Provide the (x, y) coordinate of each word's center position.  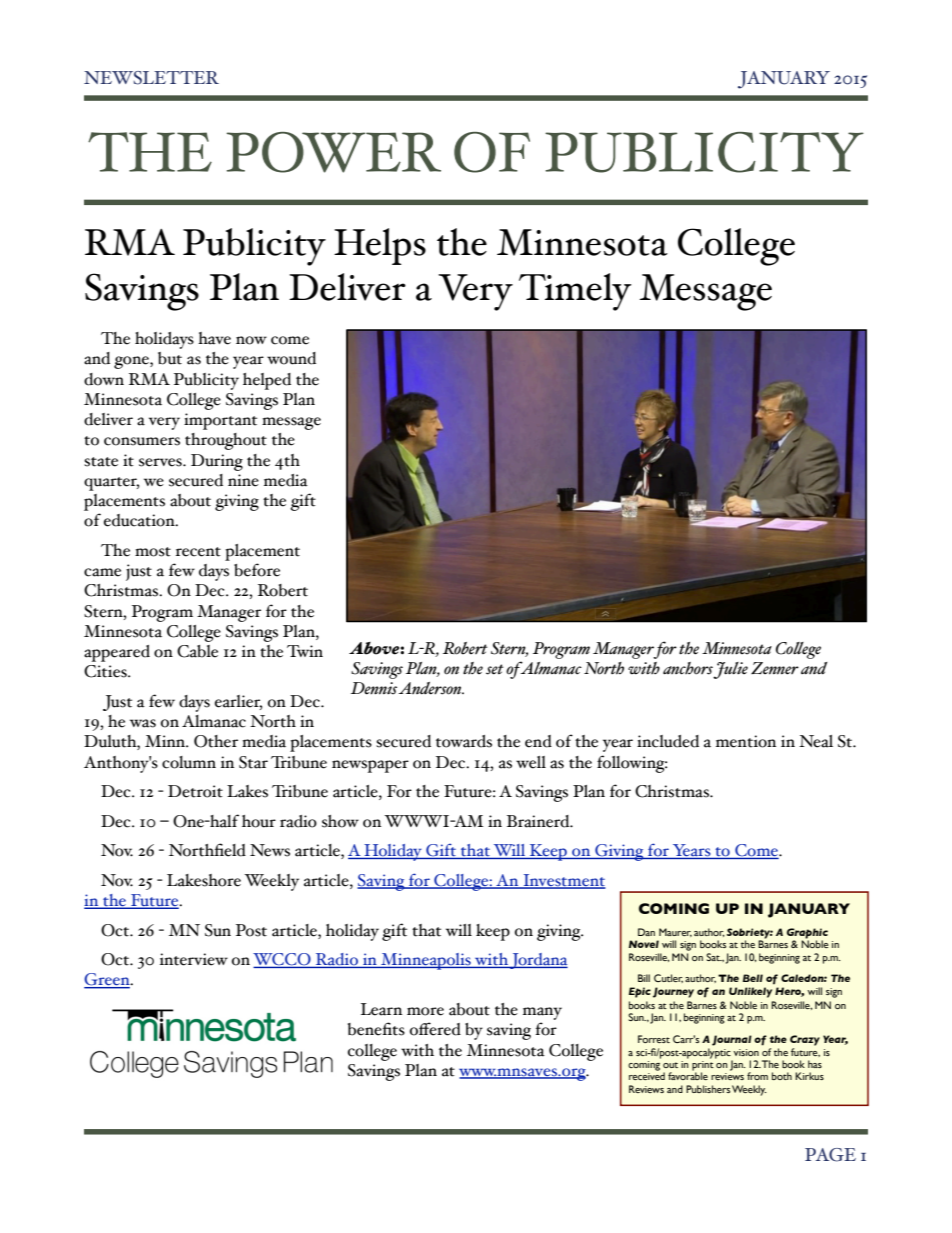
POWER (333, 152)
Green (108, 980)
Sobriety (750, 934)
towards (464, 741)
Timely (575, 292)
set (495, 669)
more (425, 1011)
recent (198, 552)
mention (746, 741)
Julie (730, 670)
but (170, 358)
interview (194, 959)
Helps (380, 246)
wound (291, 358)
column (189, 762)
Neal (816, 741)
